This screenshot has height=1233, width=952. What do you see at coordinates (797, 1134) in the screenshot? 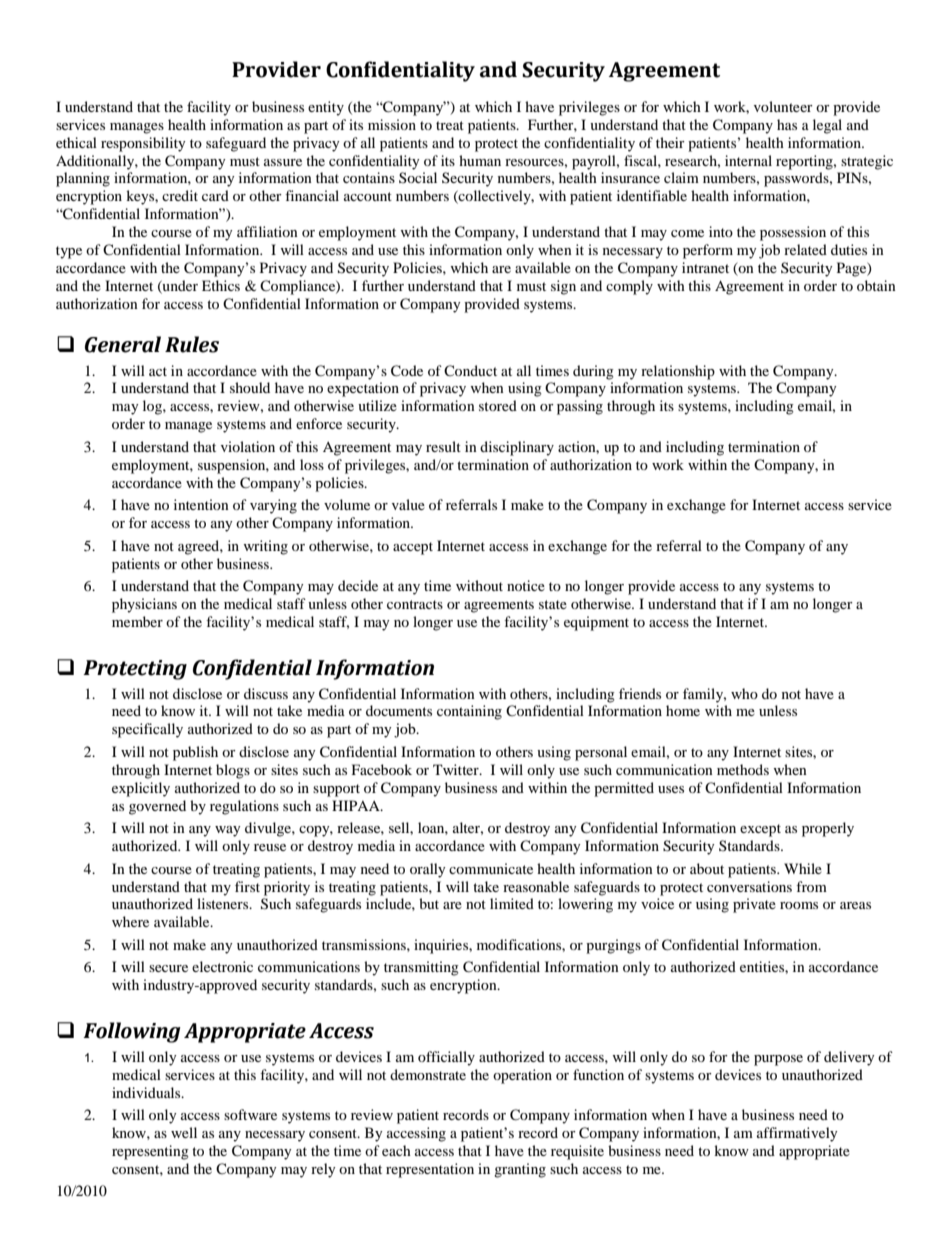
I see `affirmatively` at bounding box center [797, 1134].
